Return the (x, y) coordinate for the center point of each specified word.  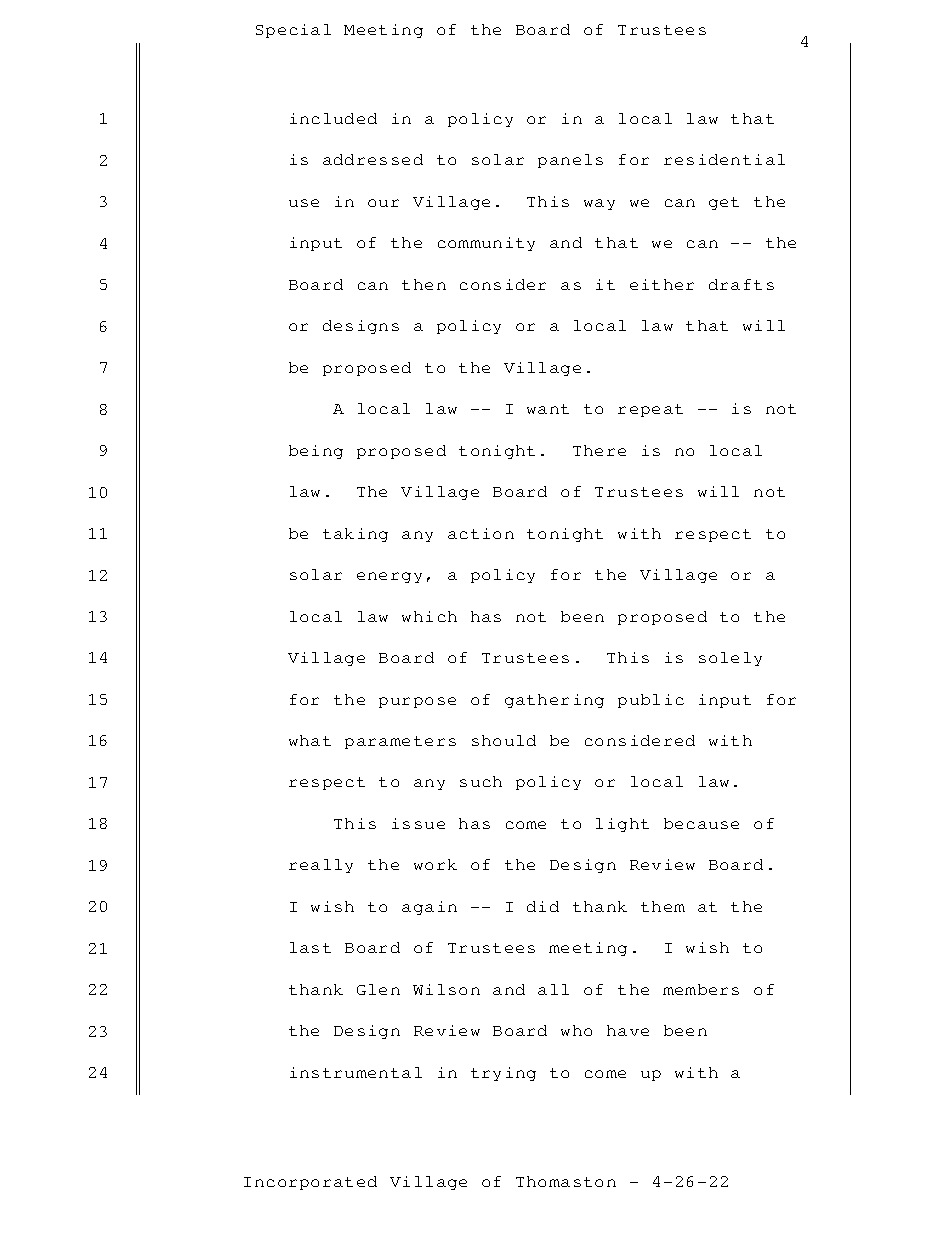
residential (724, 159)
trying (503, 1074)
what (310, 740)
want (548, 409)
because (701, 823)
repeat (650, 410)
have (628, 1030)
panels (570, 161)
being (316, 452)
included (333, 118)
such (481, 781)
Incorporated (310, 1183)
